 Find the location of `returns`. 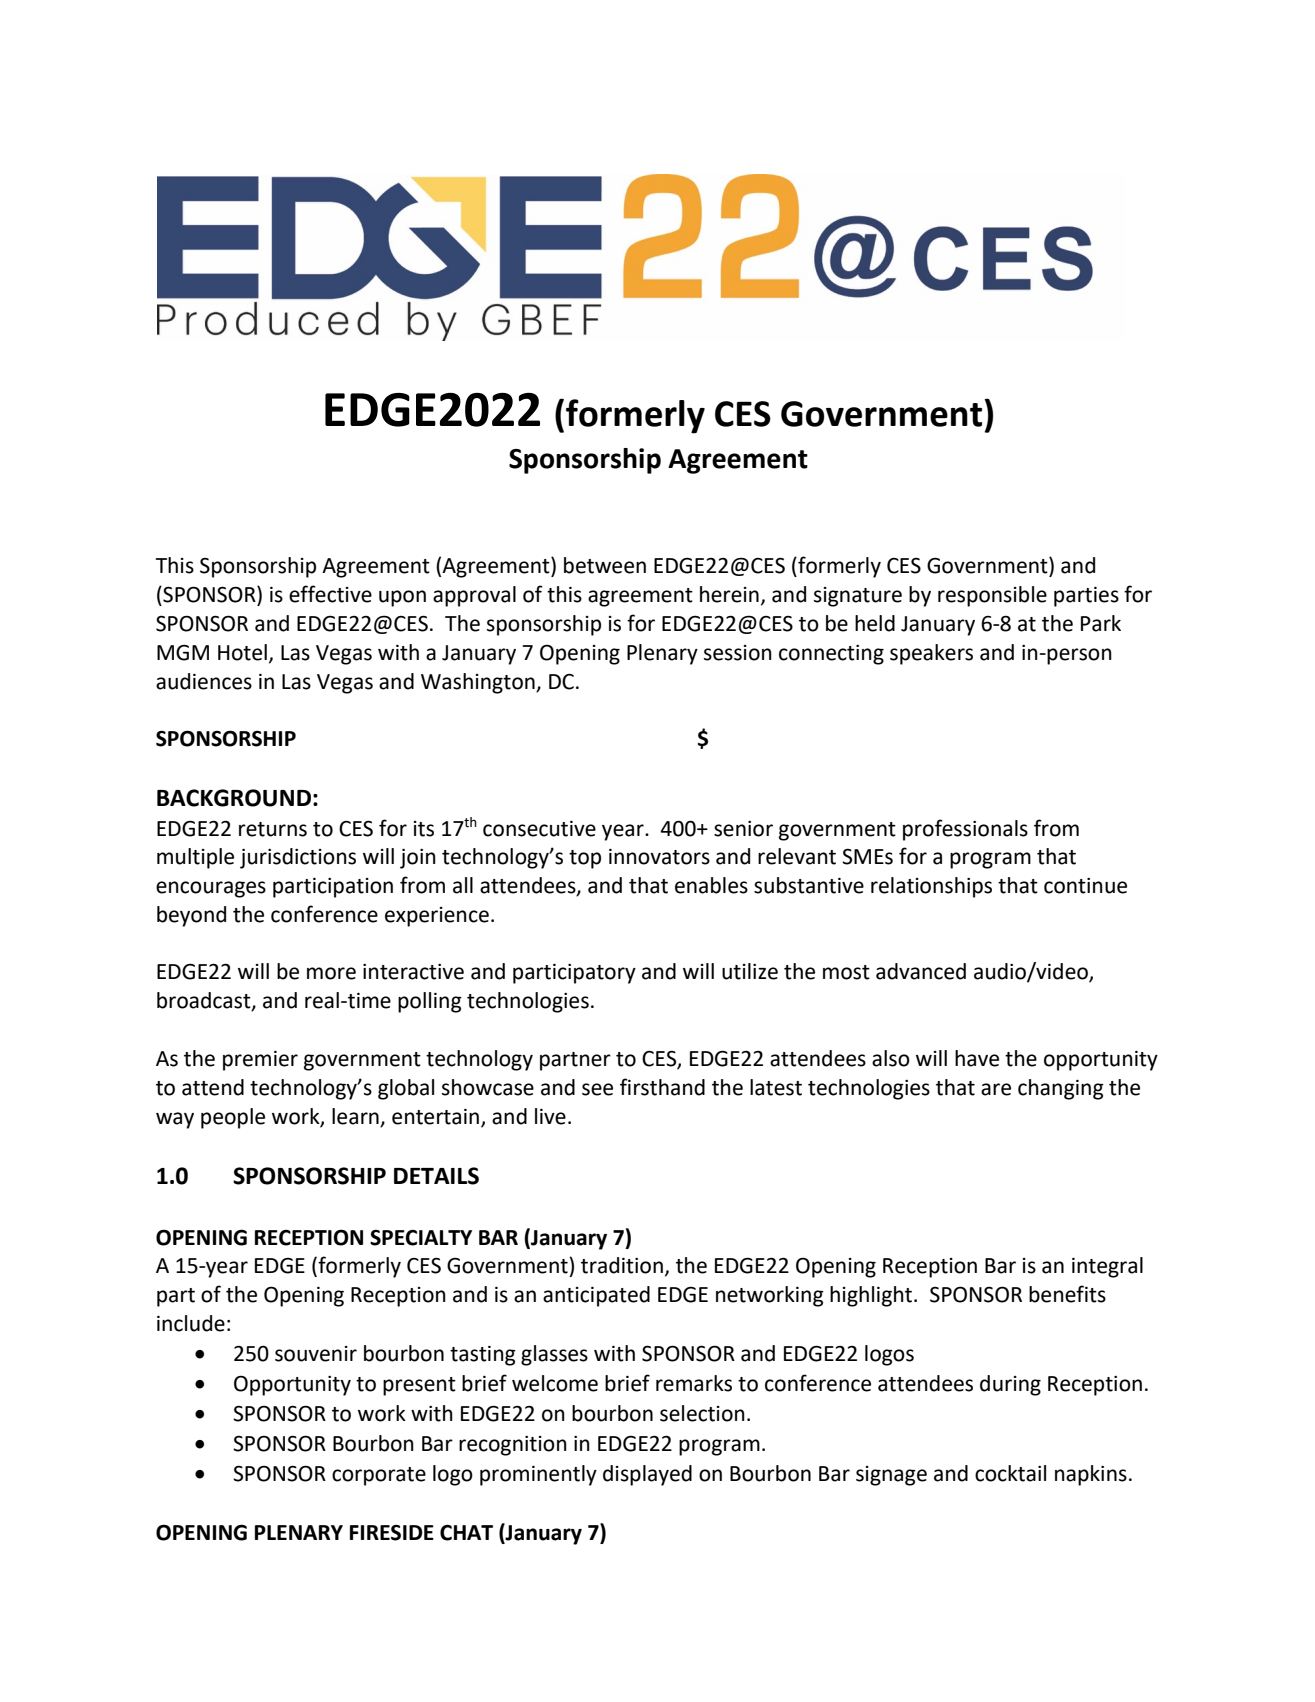

returns is located at coordinates (273, 829).
